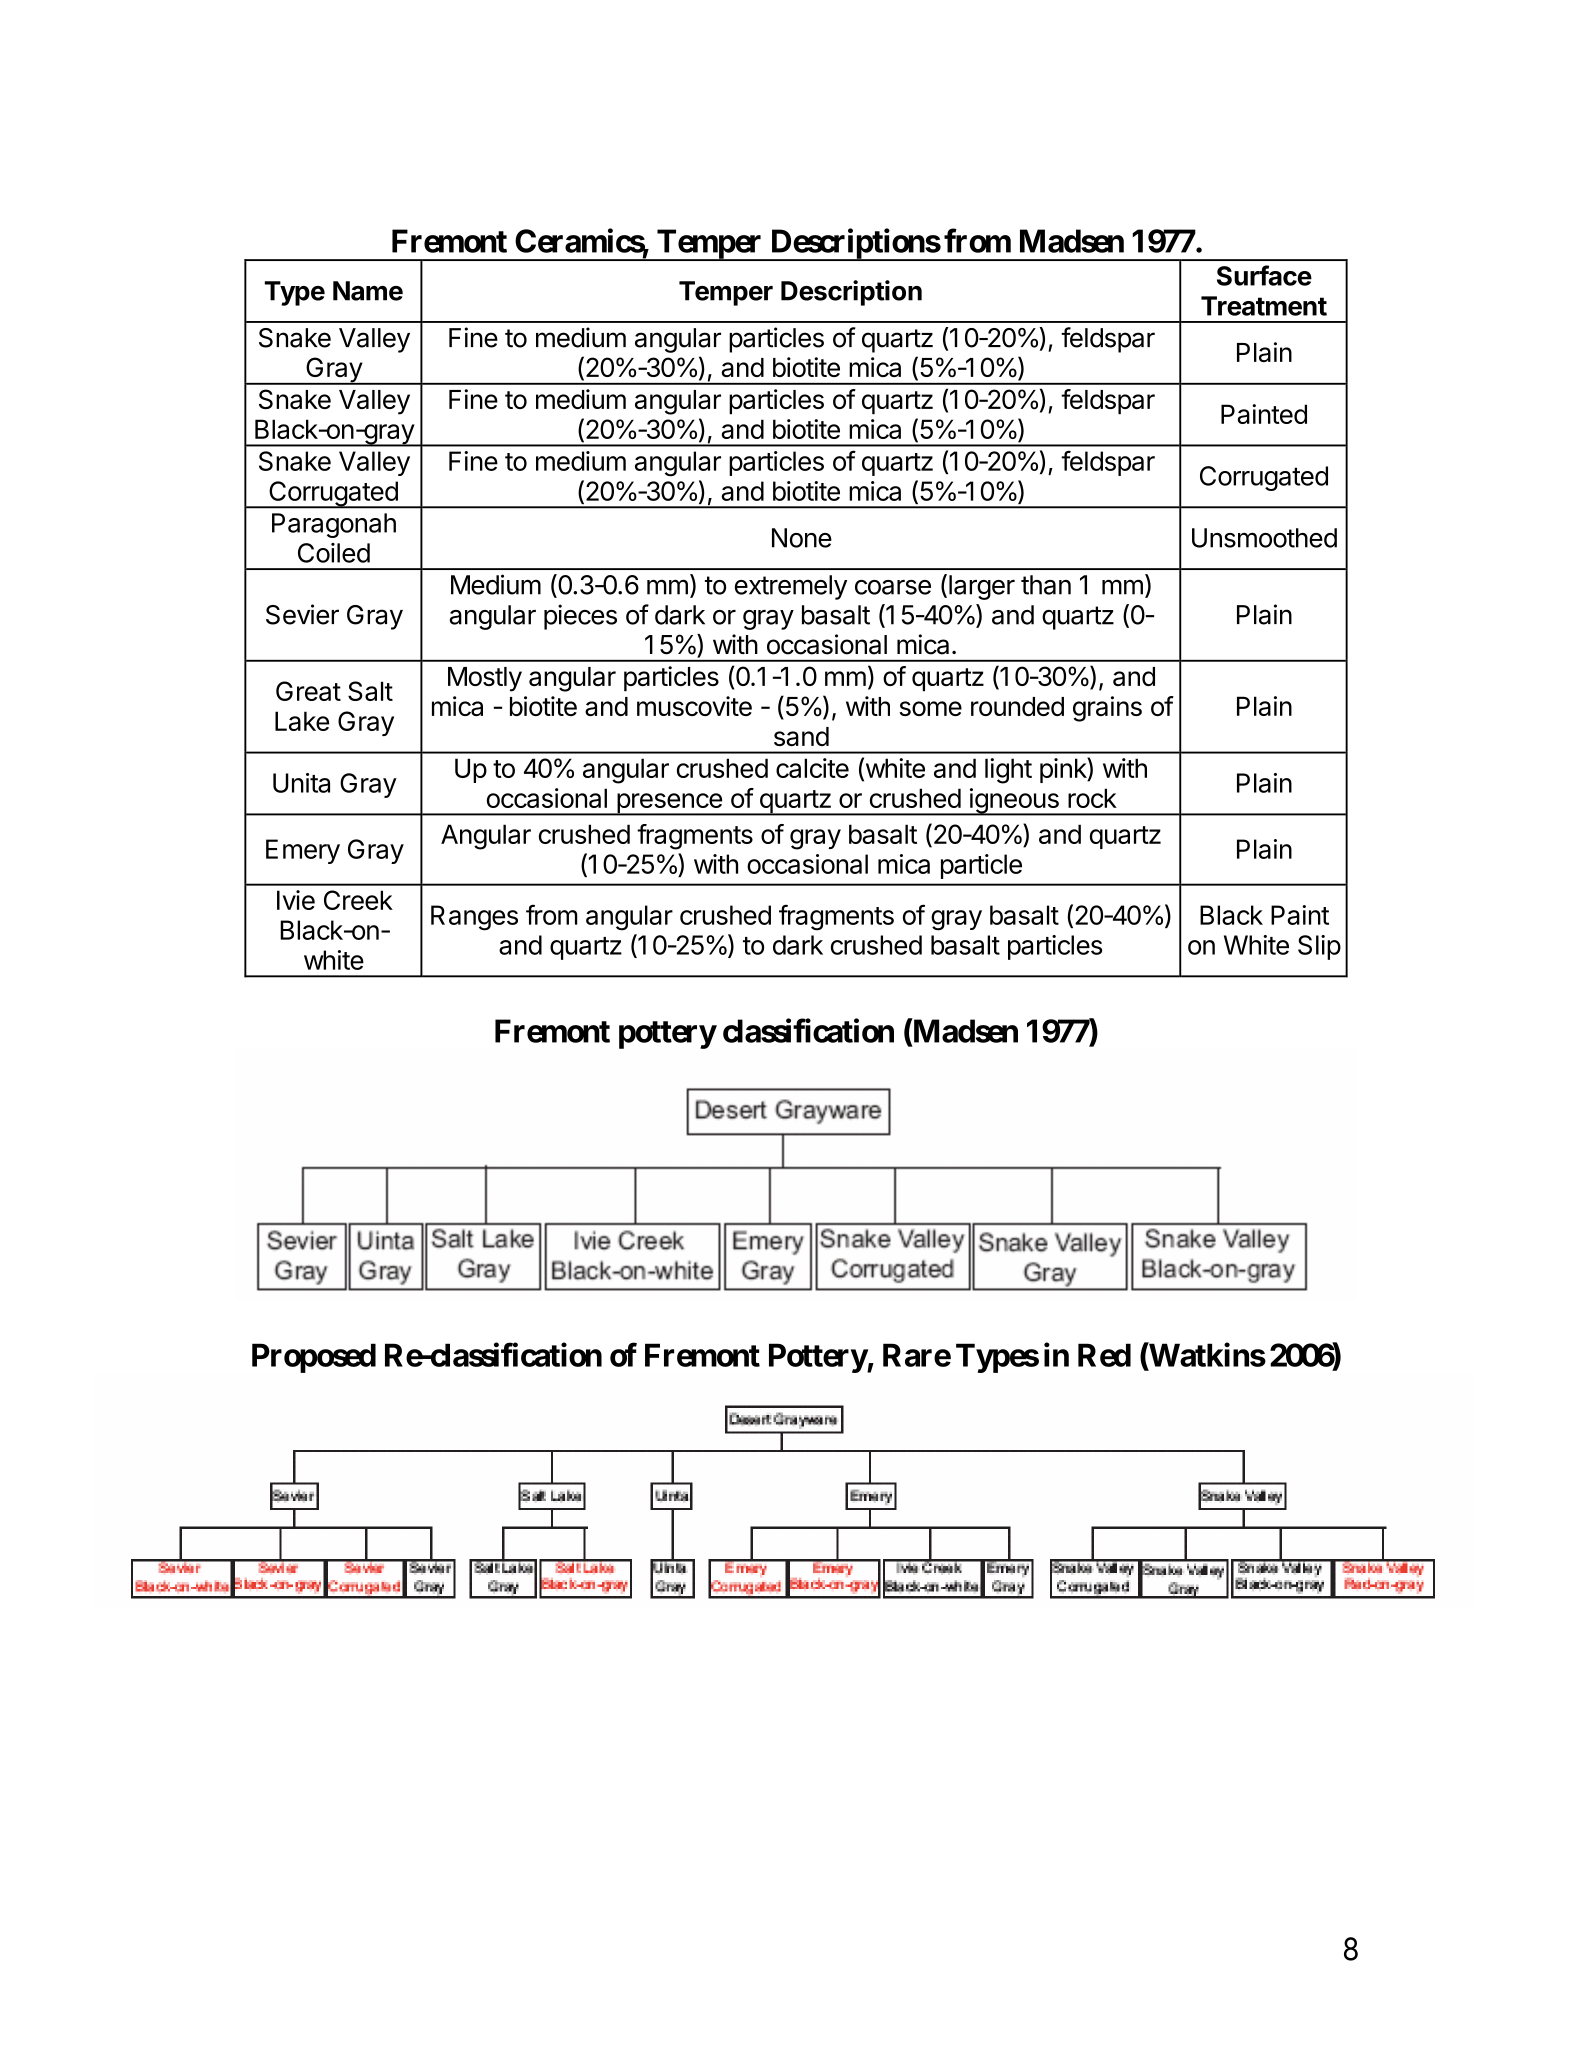  Describe the element at coordinates (801, 736) in the screenshot. I see `sand` at that location.
